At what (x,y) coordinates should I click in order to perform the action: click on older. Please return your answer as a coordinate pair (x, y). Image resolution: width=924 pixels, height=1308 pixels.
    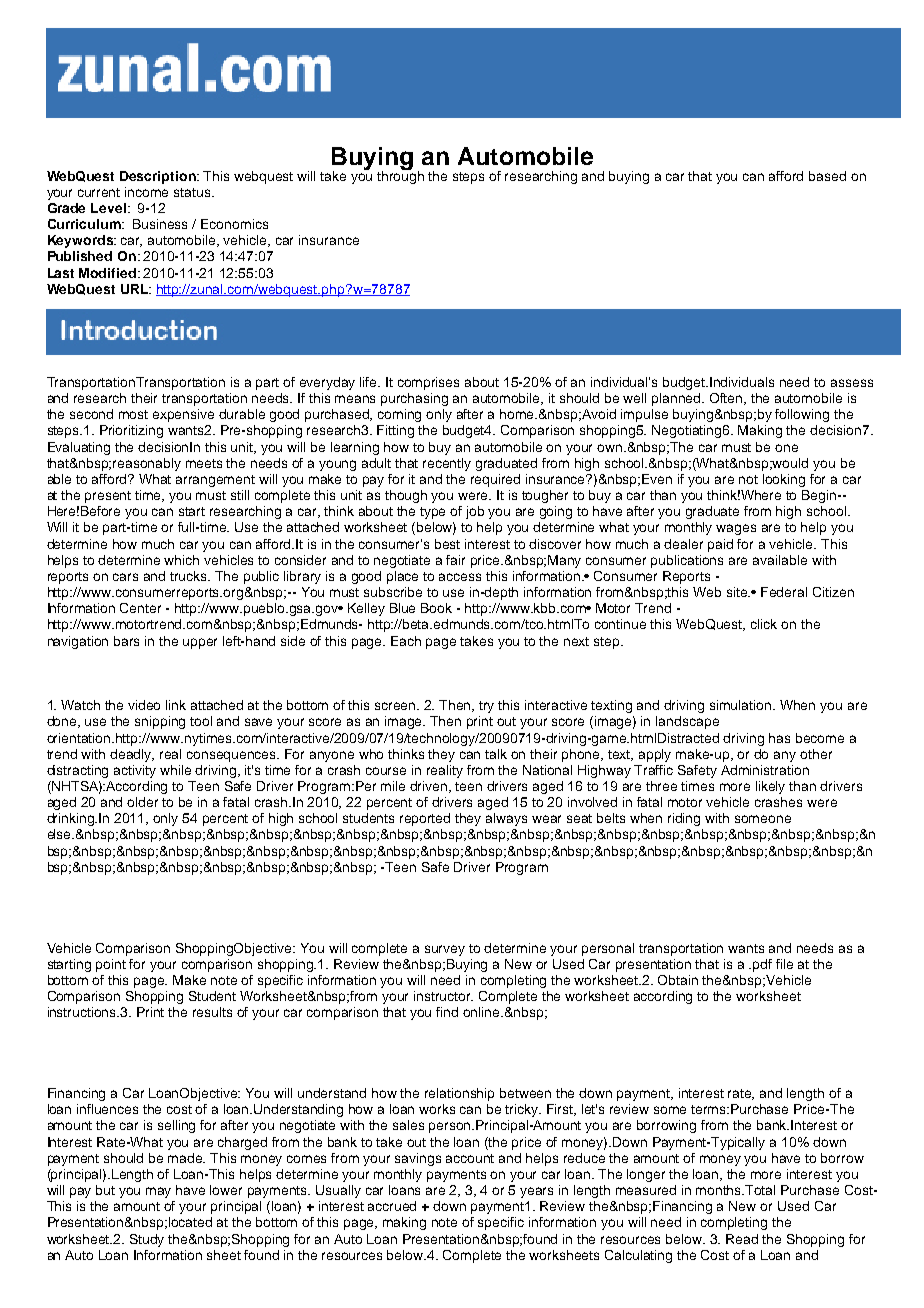
    Looking at the image, I should click on (142, 802).
